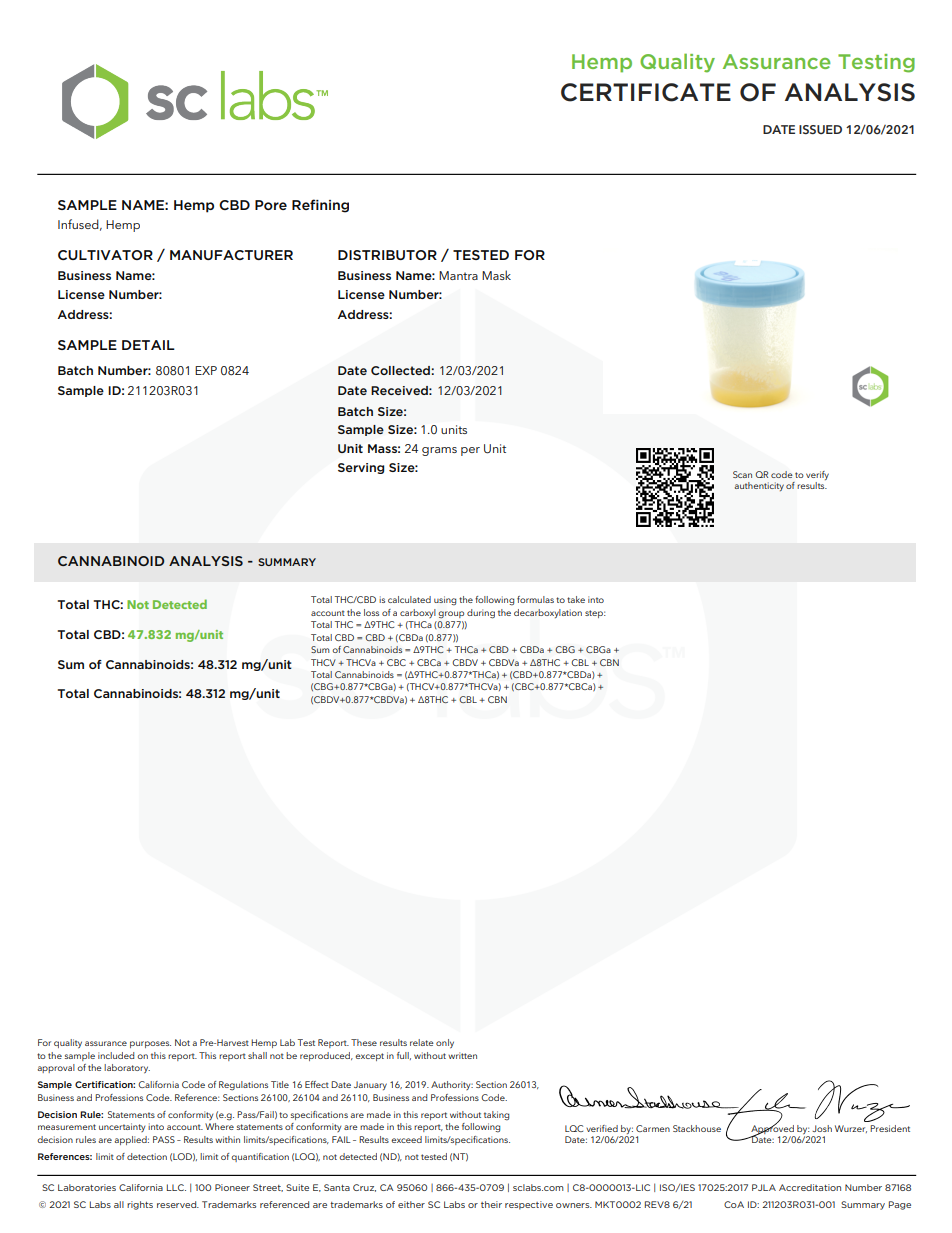  What do you see at coordinates (445, 1043) in the image?
I see `only` at bounding box center [445, 1043].
